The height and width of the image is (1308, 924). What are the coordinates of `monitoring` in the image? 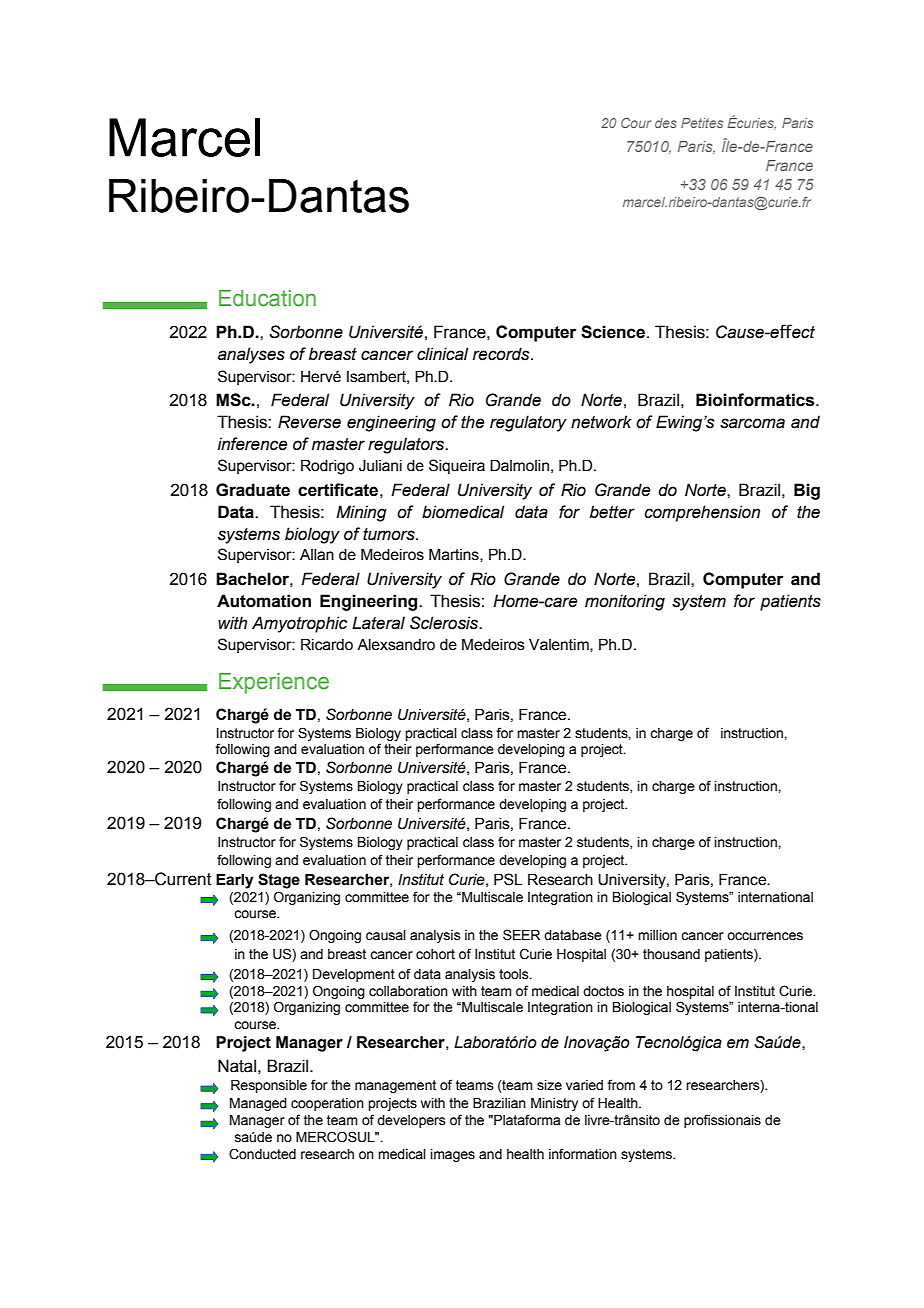 It's located at (625, 602).
